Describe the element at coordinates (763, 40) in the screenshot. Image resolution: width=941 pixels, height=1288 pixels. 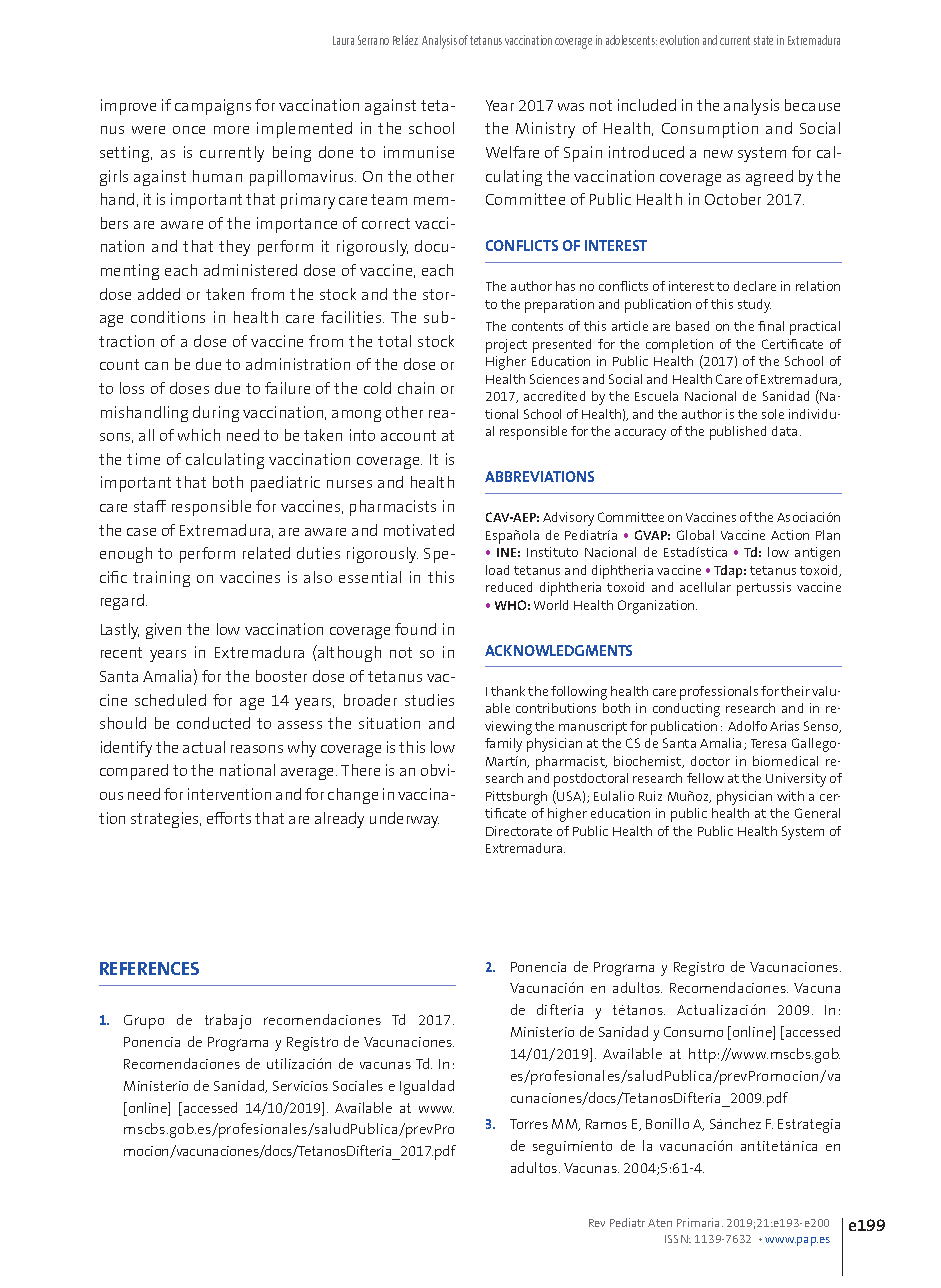
I see `state` at that location.
